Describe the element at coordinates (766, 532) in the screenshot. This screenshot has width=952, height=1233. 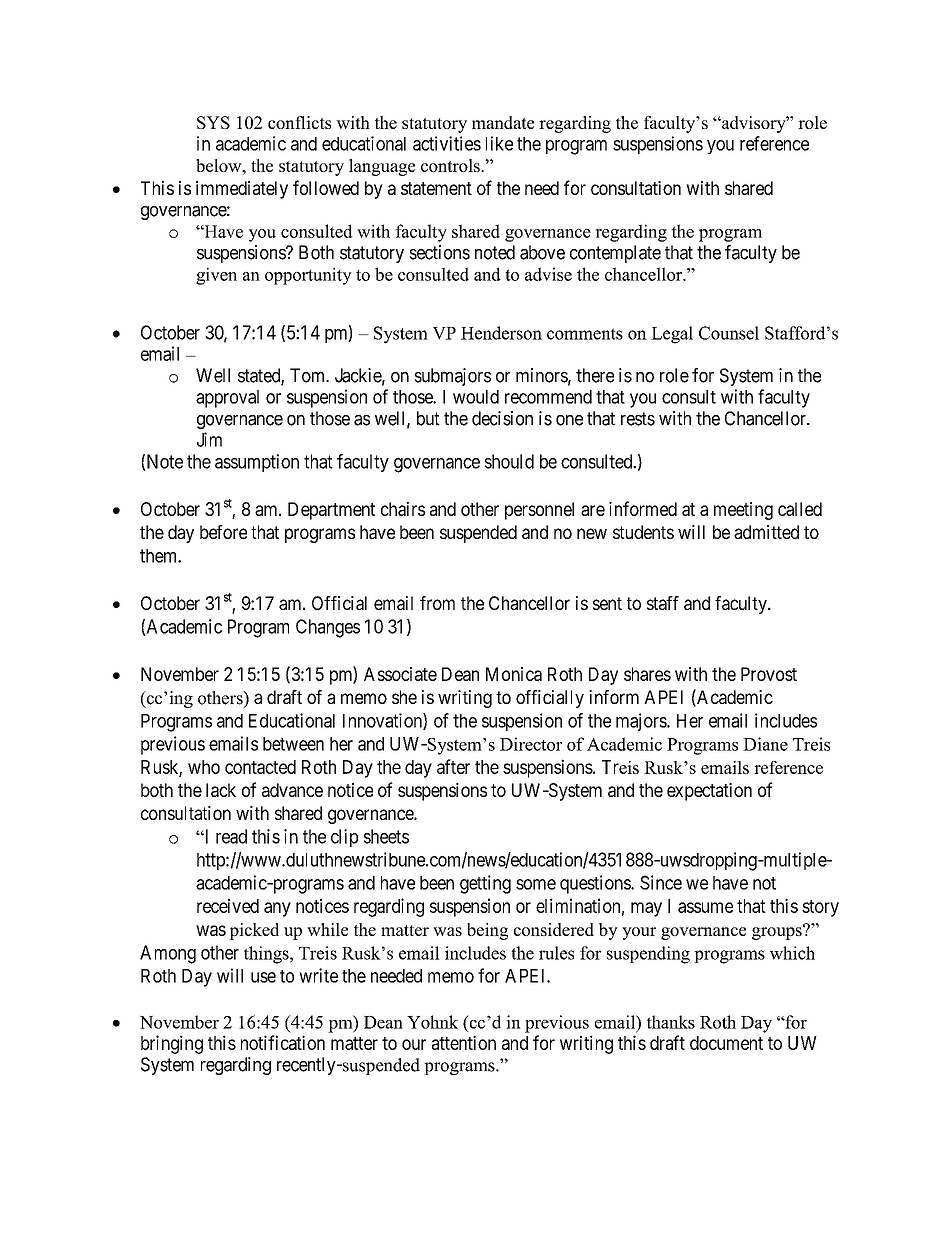
I see `admitted` at that location.
